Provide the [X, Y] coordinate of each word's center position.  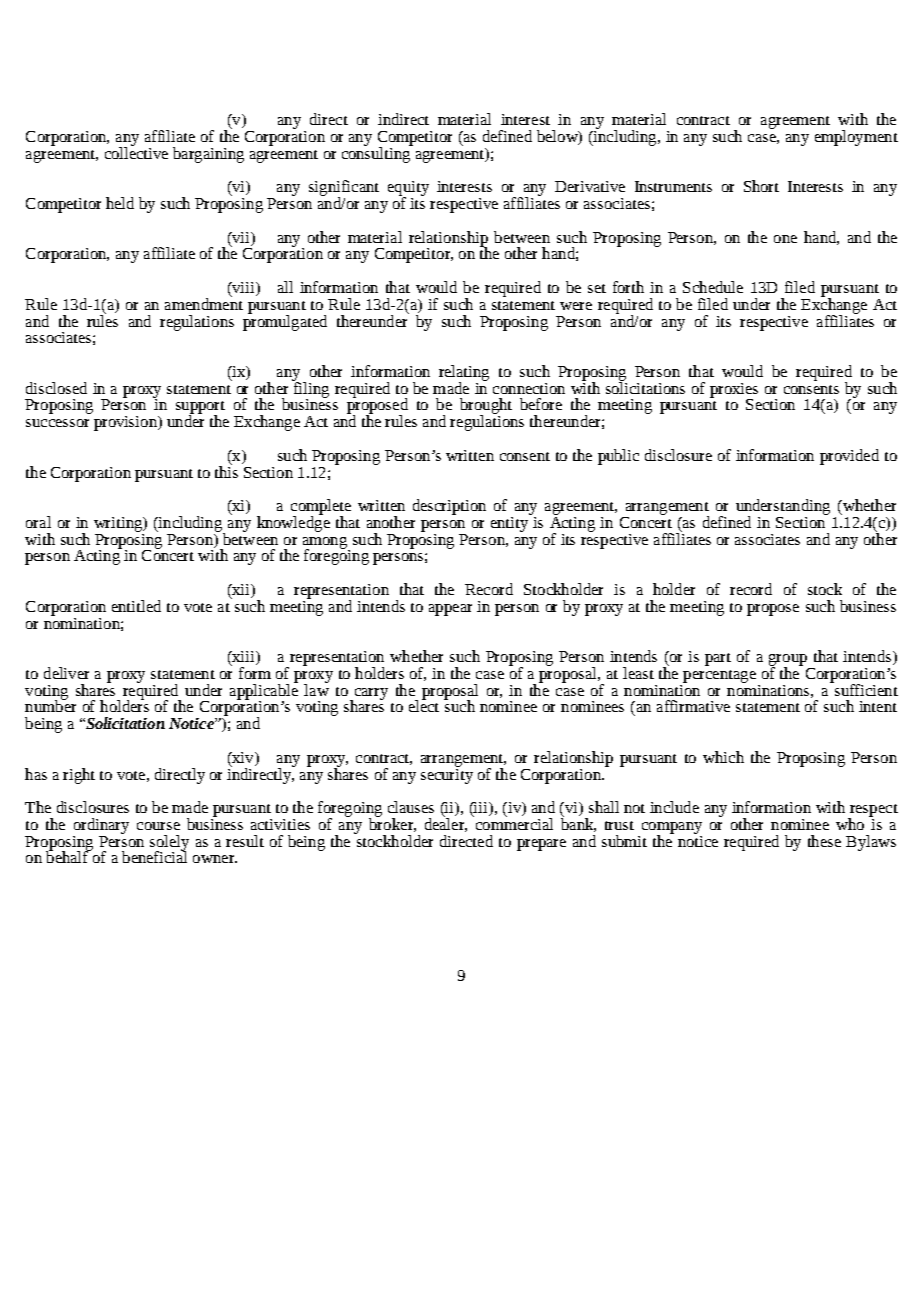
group [788, 661]
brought [486, 407]
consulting [377, 153]
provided [849, 457]
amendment [204, 302]
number [50, 705]
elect [424, 705]
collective [136, 151]
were [576, 306]
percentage [719, 676]
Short [761, 186]
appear [450, 610]
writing [119, 524]
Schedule [713, 287]
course [158, 826]
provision [126, 423]
